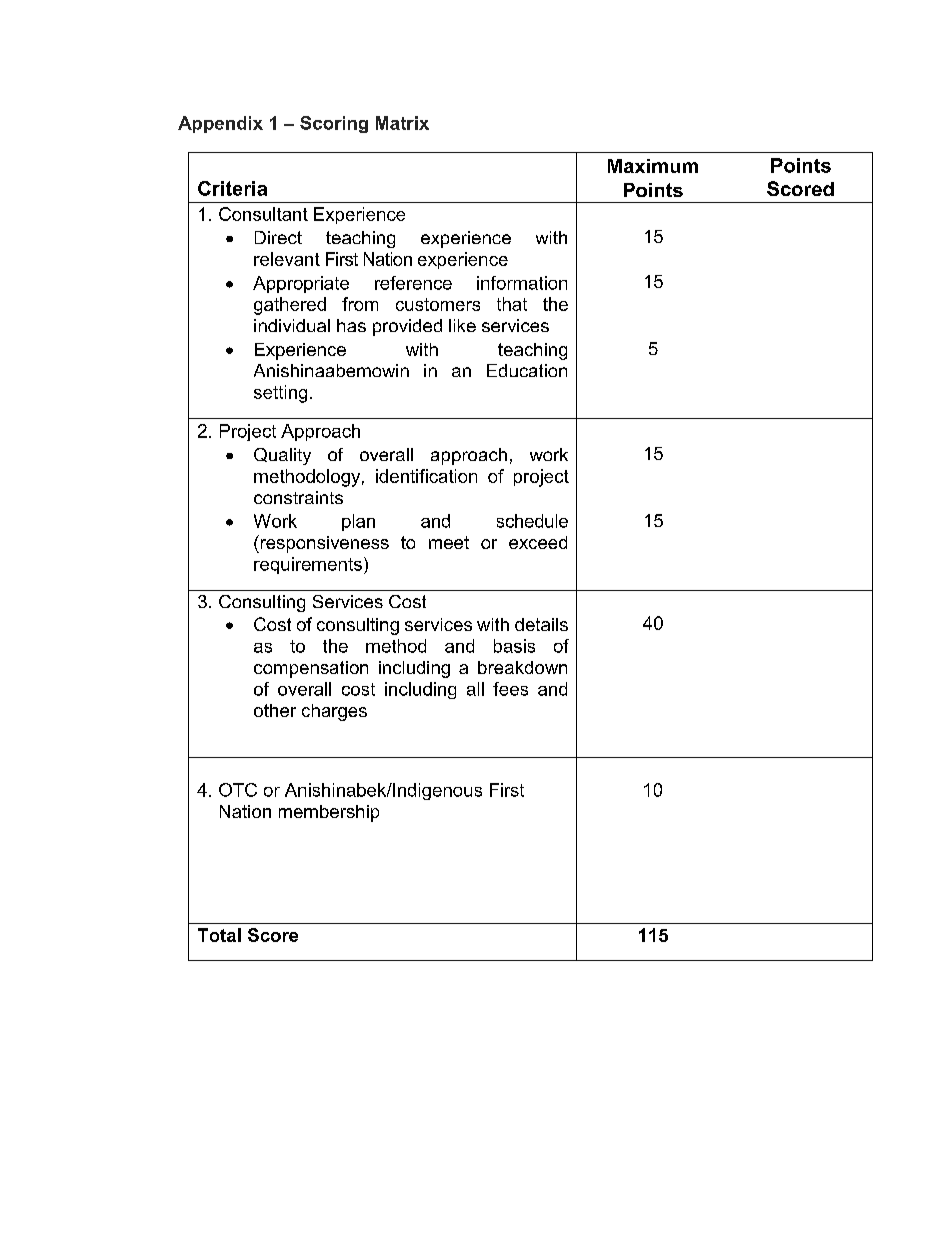  What do you see at coordinates (219, 935) in the image?
I see `Total` at bounding box center [219, 935].
